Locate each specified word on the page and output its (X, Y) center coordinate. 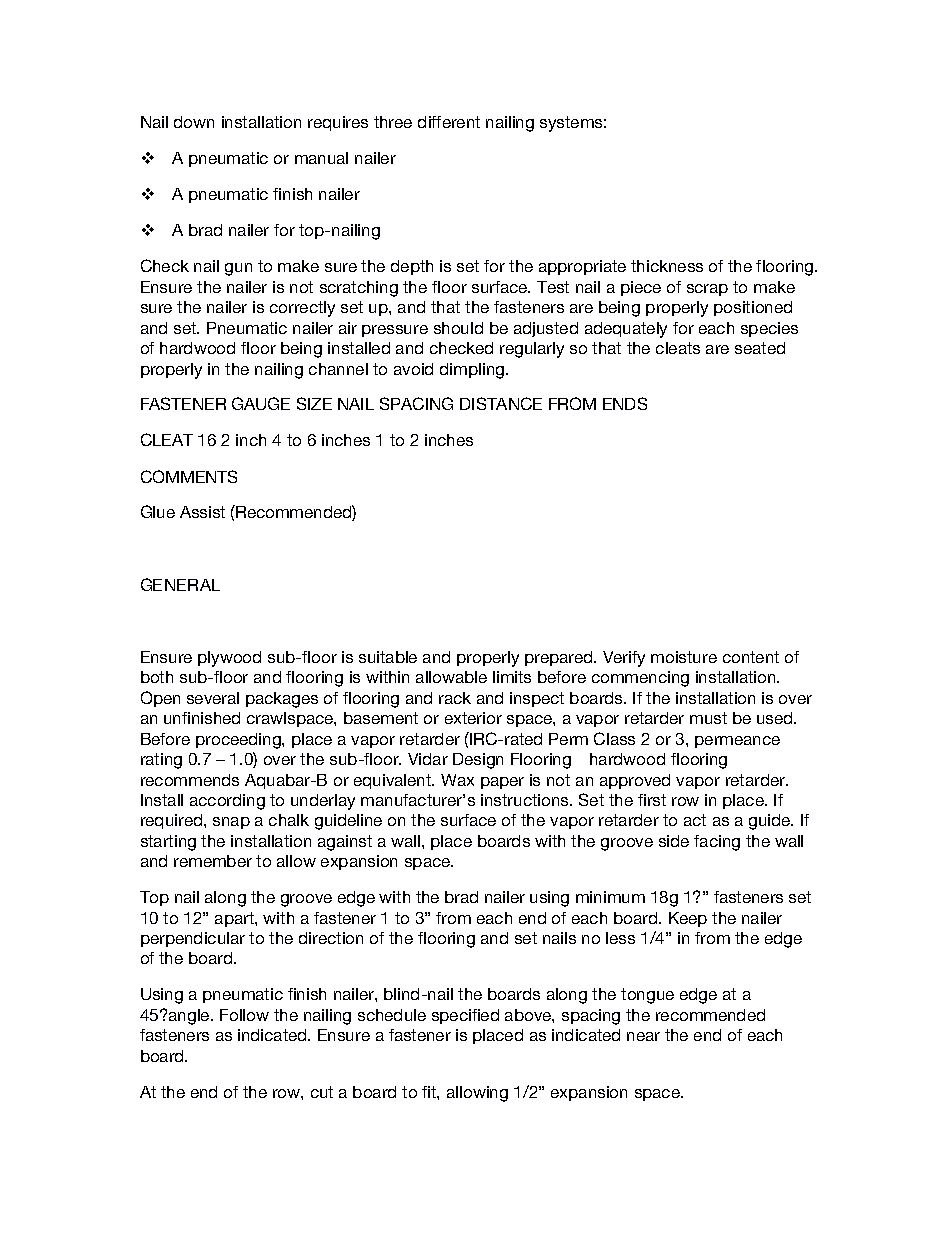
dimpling (473, 371)
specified (465, 1016)
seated (760, 348)
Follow (244, 1015)
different (449, 122)
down (194, 122)
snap (231, 823)
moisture (684, 657)
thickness (667, 266)
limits (512, 677)
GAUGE (261, 403)
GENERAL (180, 584)
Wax (457, 780)
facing (717, 843)
